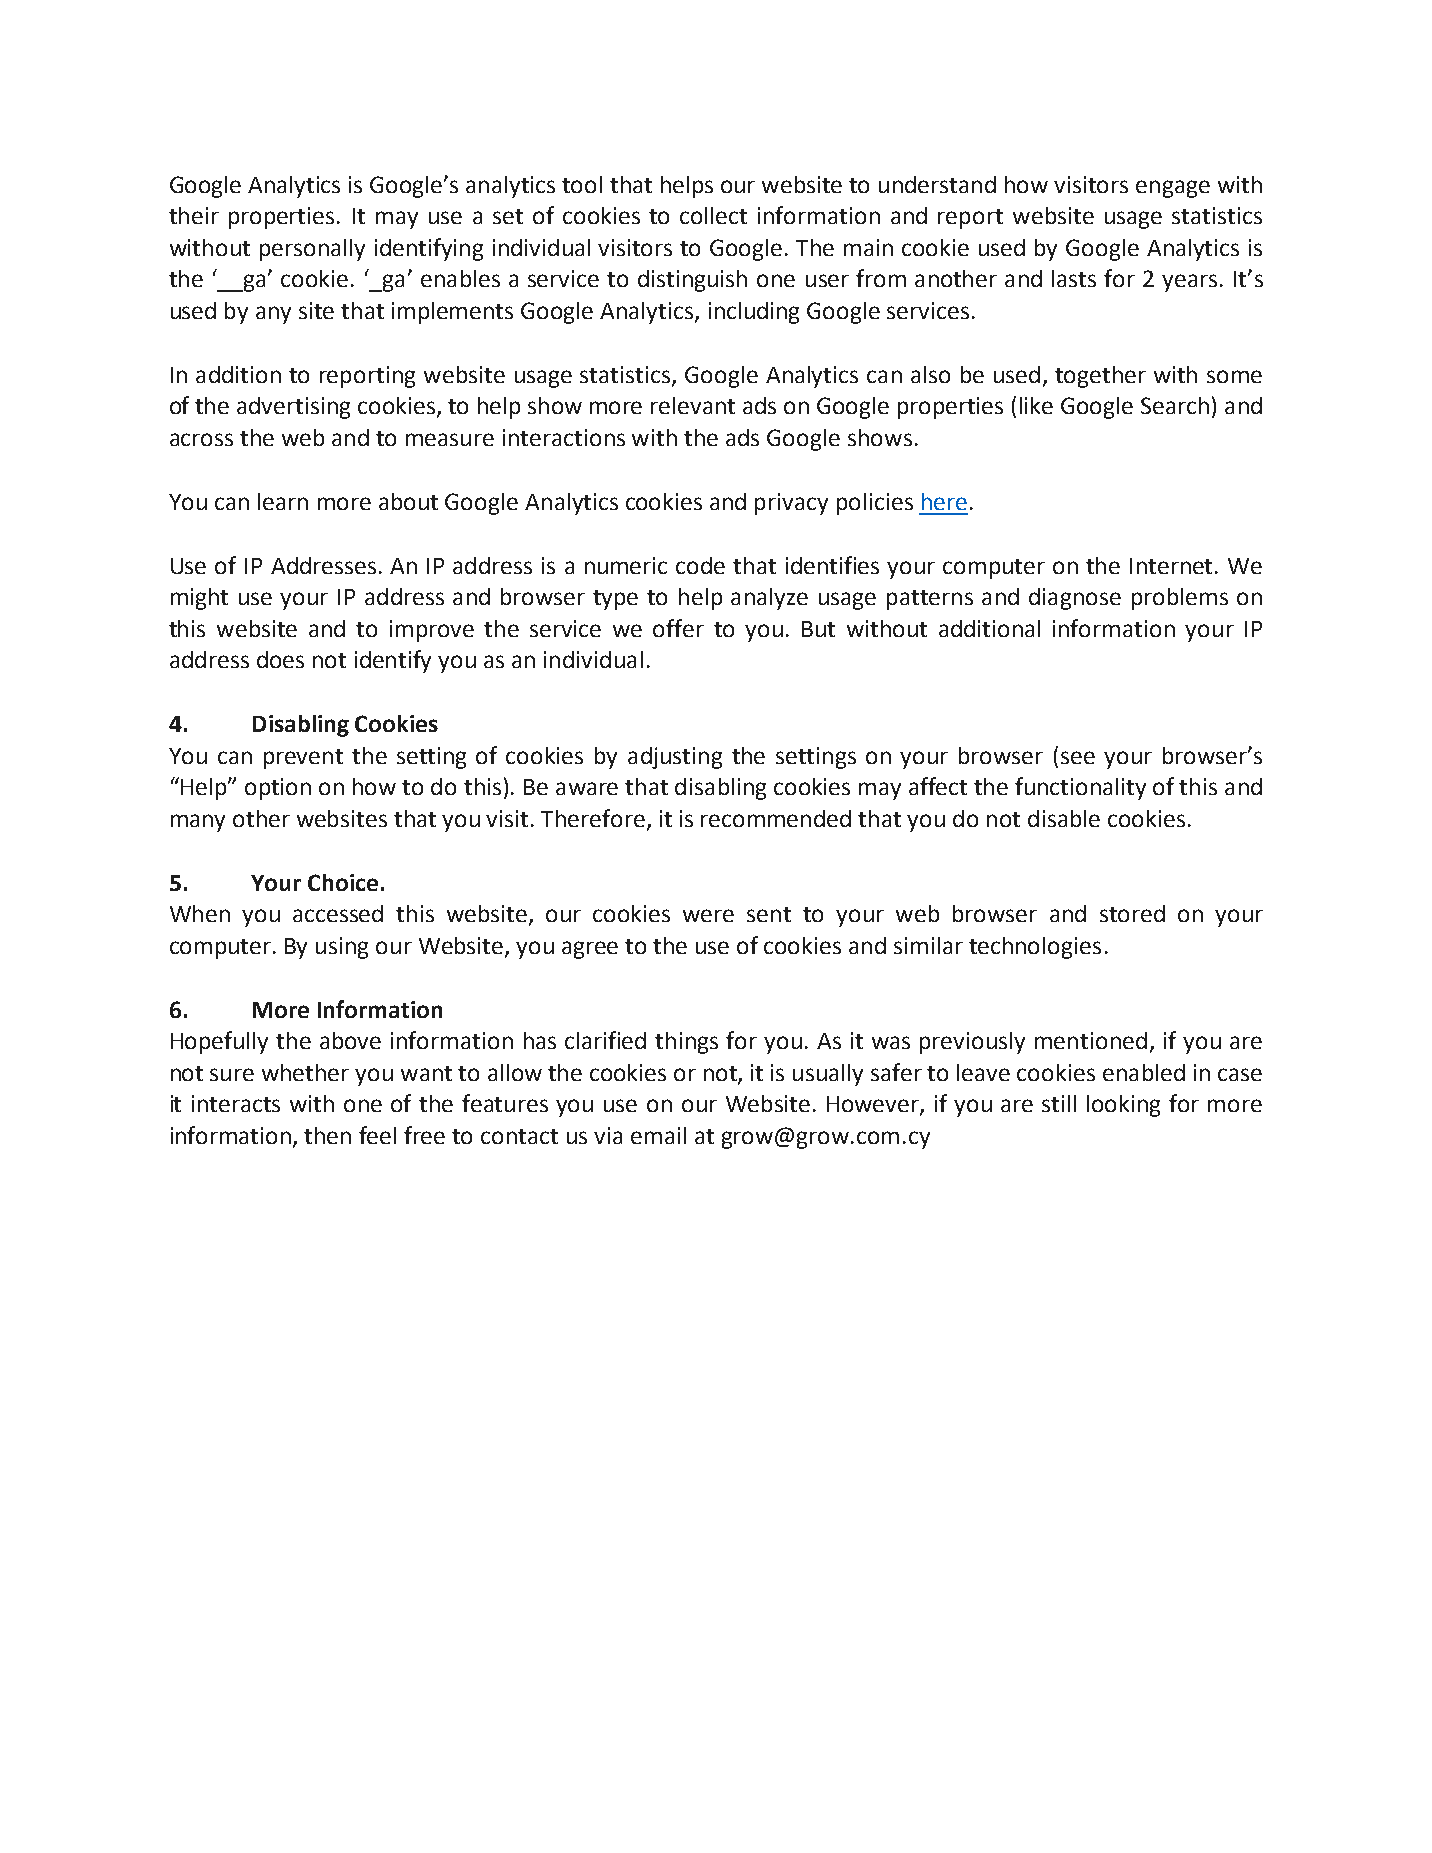  I want to click on does, so click(280, 659).
